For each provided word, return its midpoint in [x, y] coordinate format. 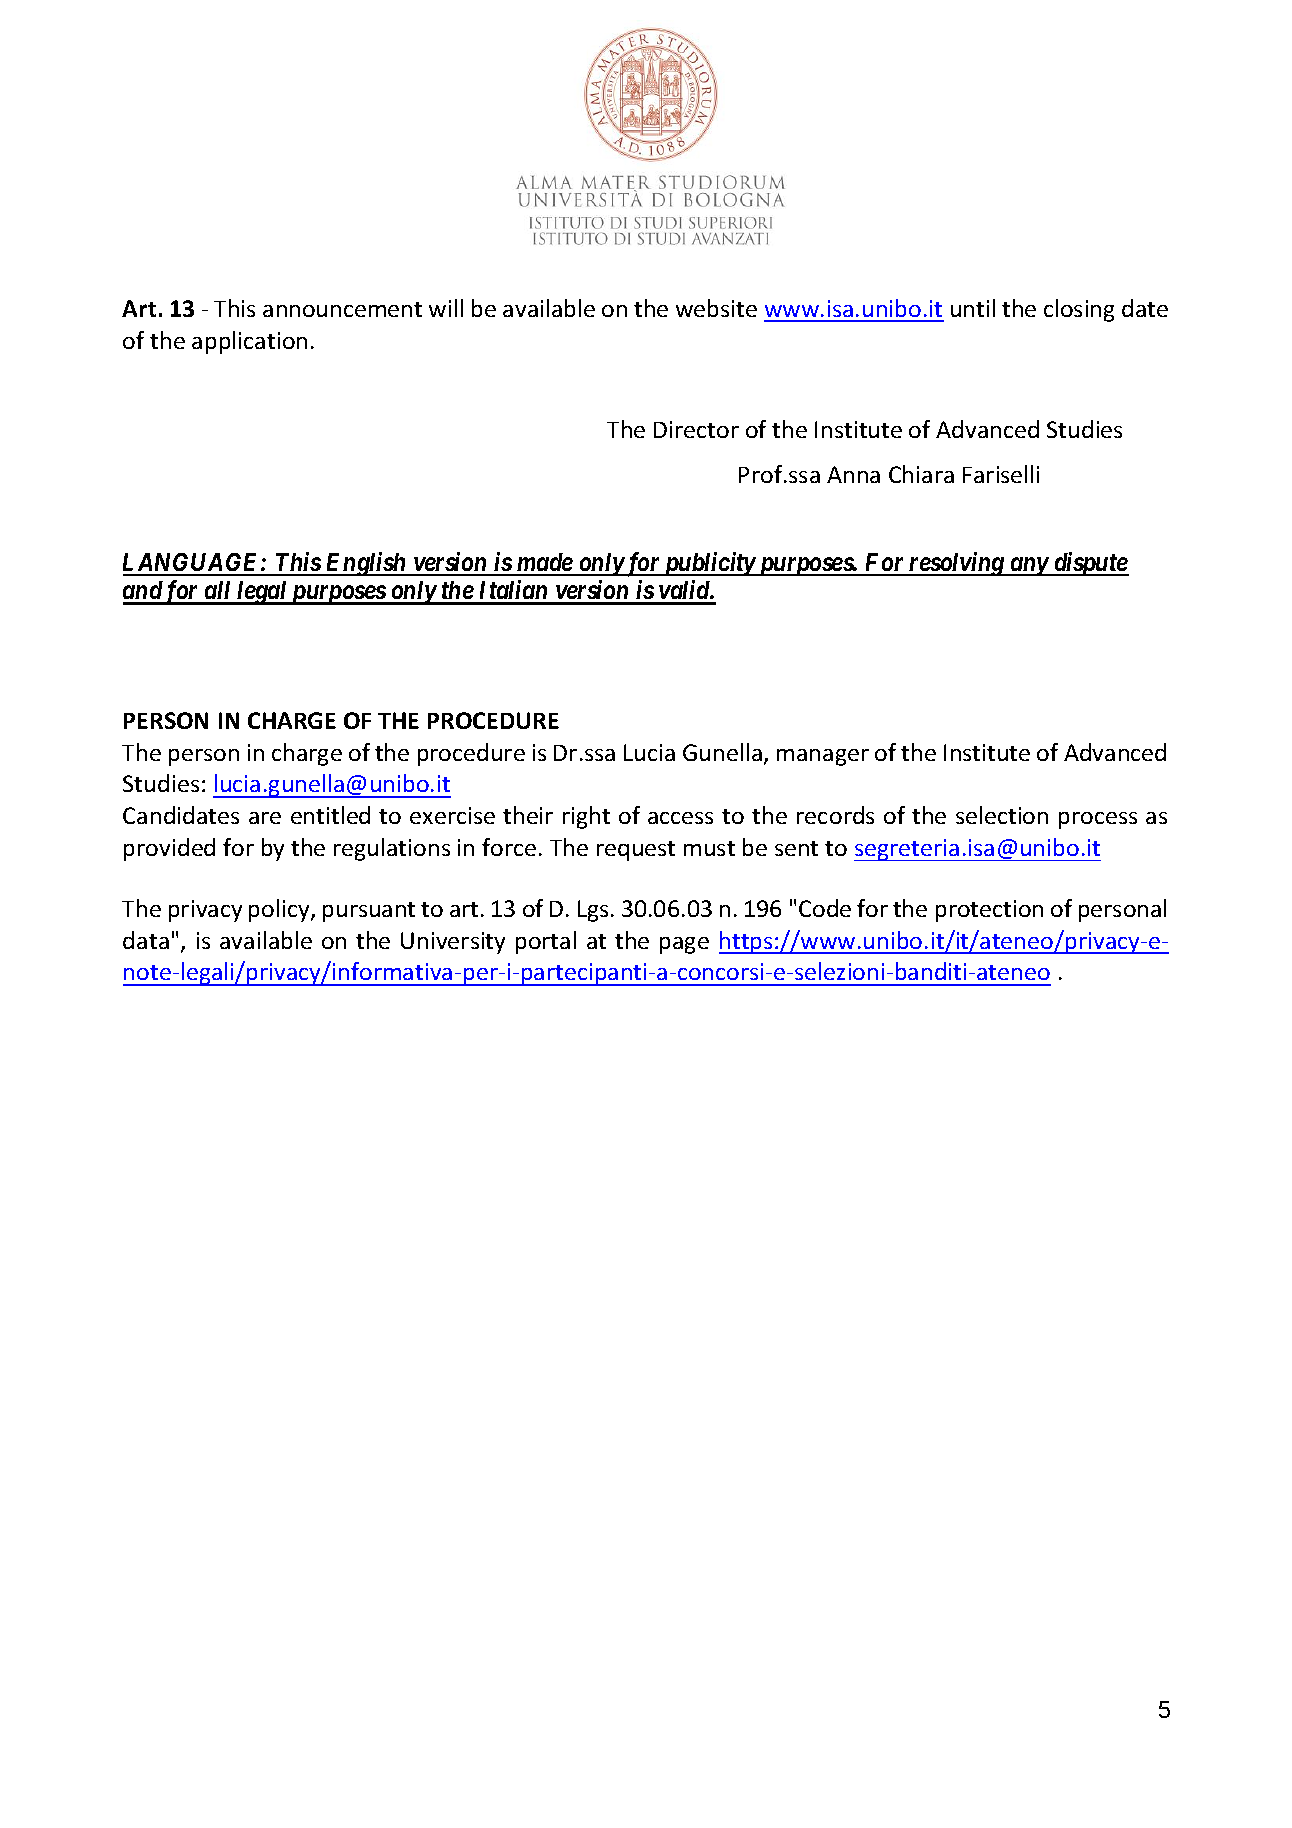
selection [1002, 815]
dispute [1090, 564]
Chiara [921, 474]
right [586, 817]
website [716, 308]
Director [696, 429]
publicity [708, 564]
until [973, 308]
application [249, 342]
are [265, 818]
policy [280, 910]
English [366, 564]
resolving [956, 564]
